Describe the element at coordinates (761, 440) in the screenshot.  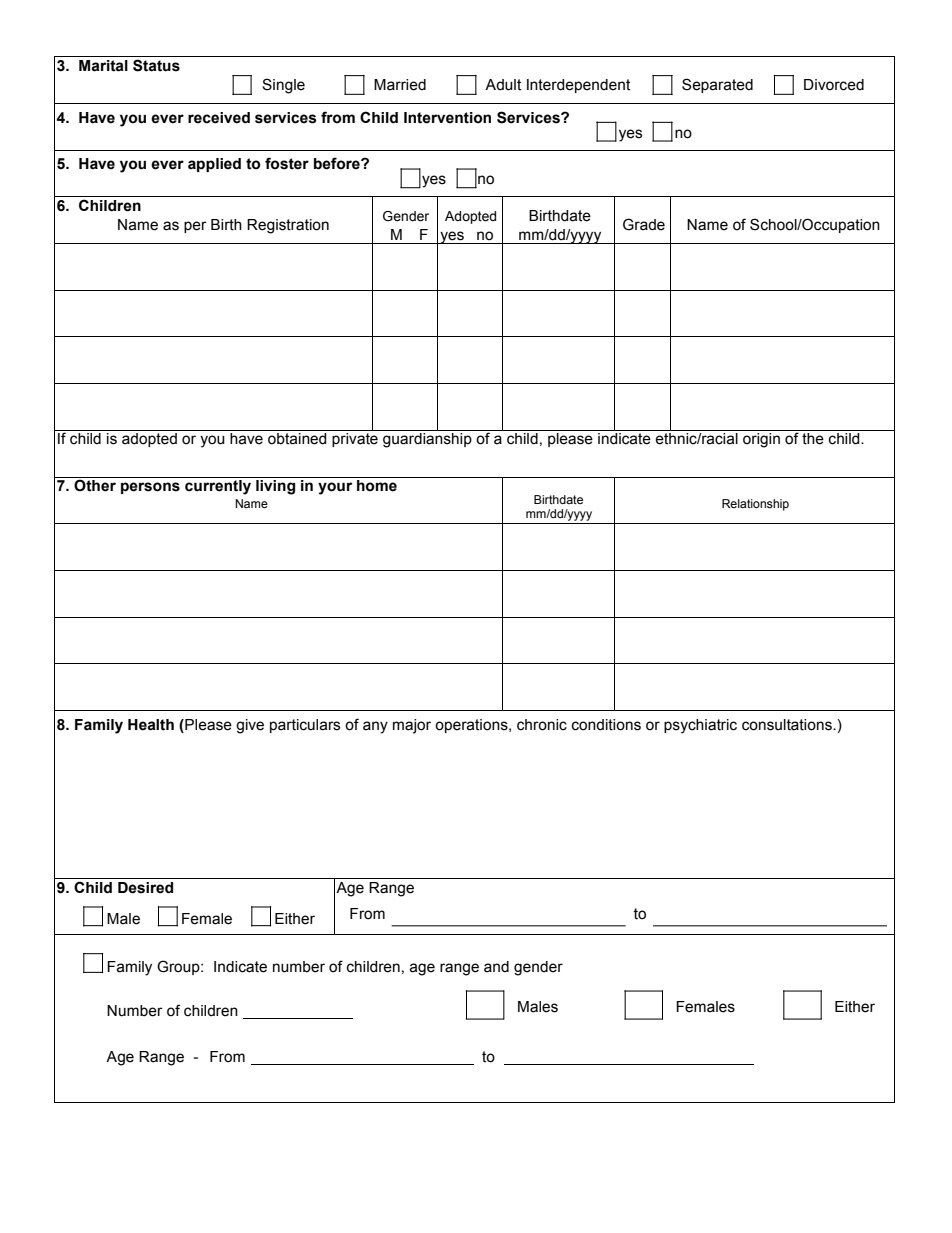
I see `origin` at that location.
